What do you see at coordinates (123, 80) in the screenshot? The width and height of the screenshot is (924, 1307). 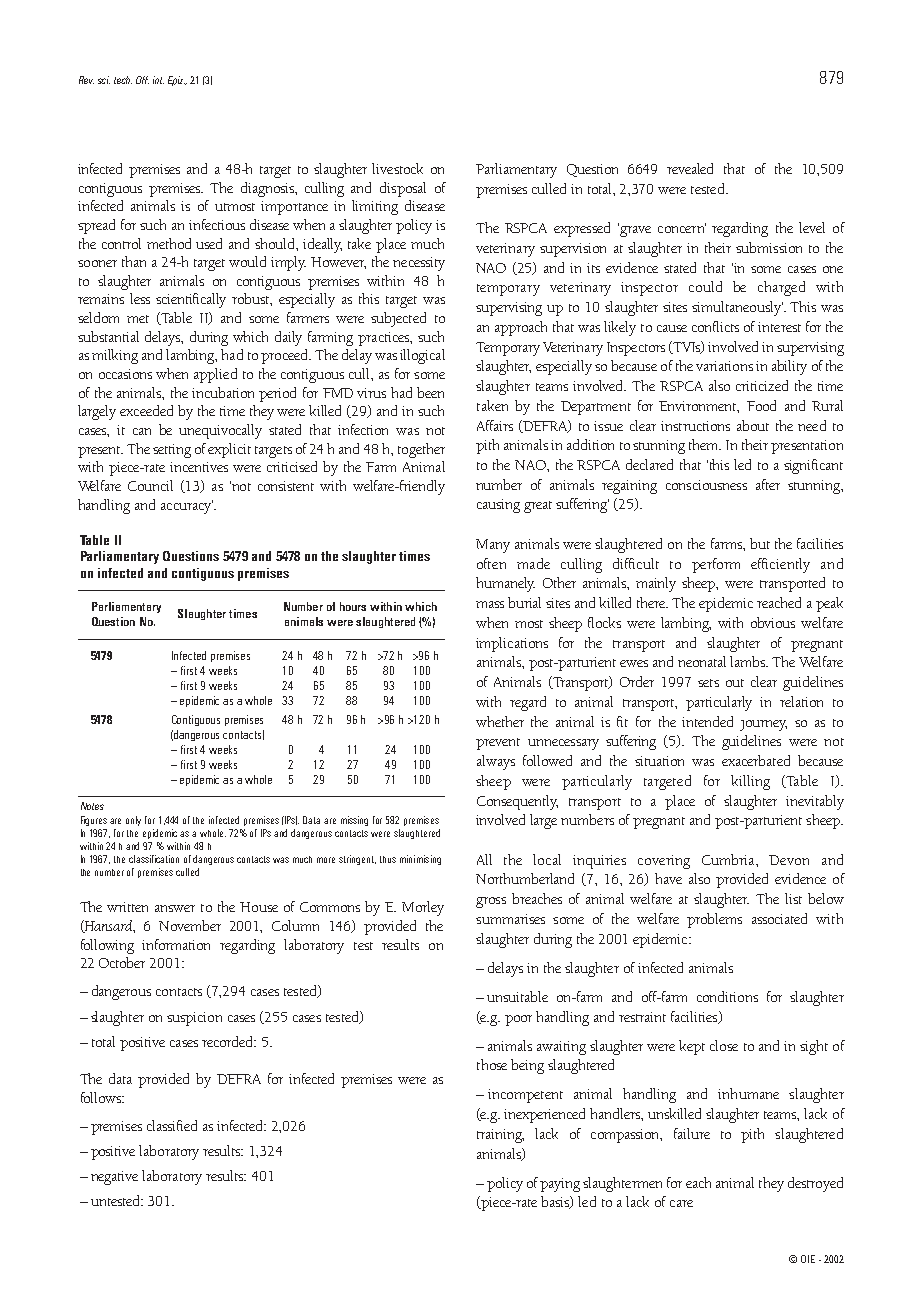 I see `tech` at bounding box center [123, 80].
